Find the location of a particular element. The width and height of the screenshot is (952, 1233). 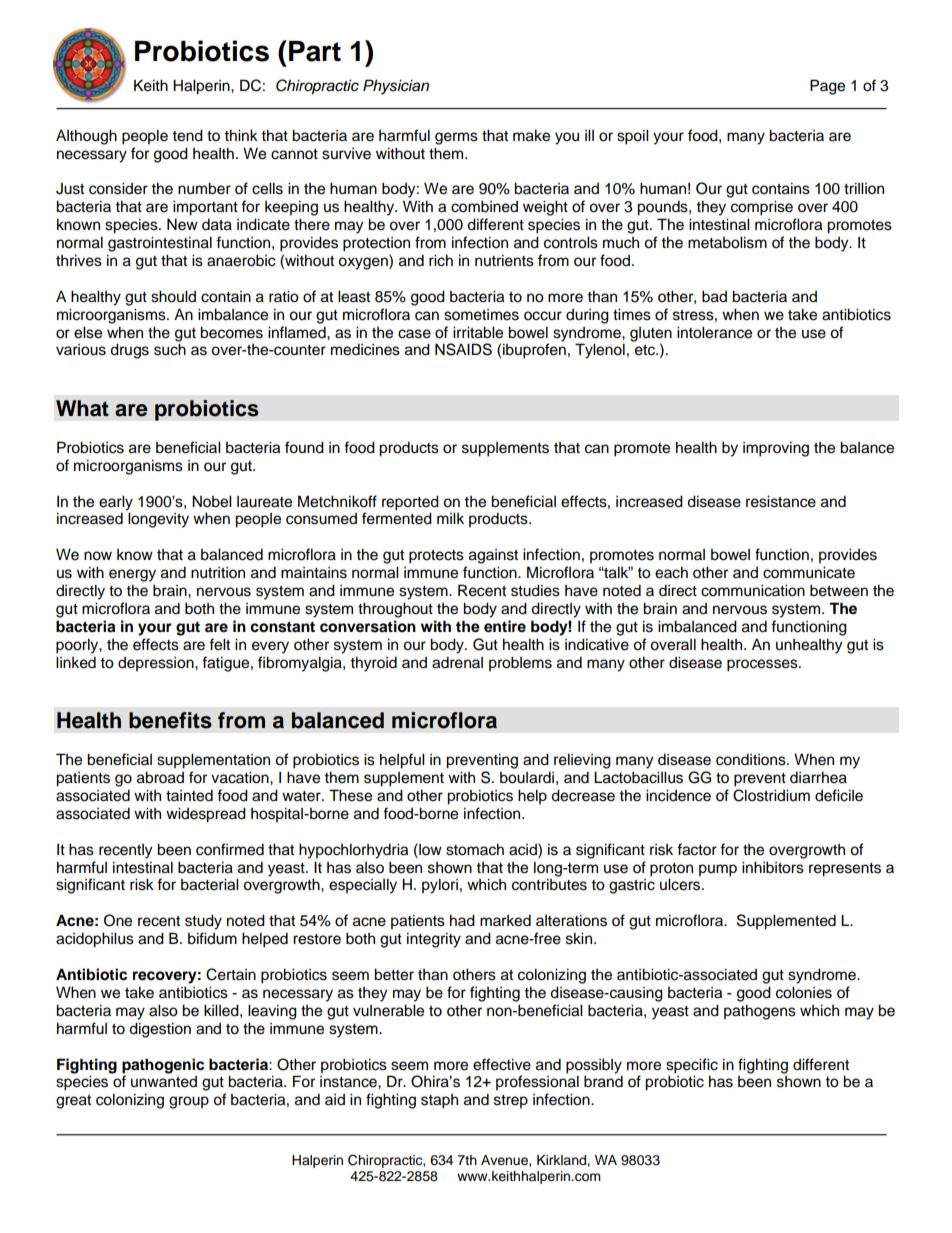

NSAIDS is located at coordinates (463, 349).
